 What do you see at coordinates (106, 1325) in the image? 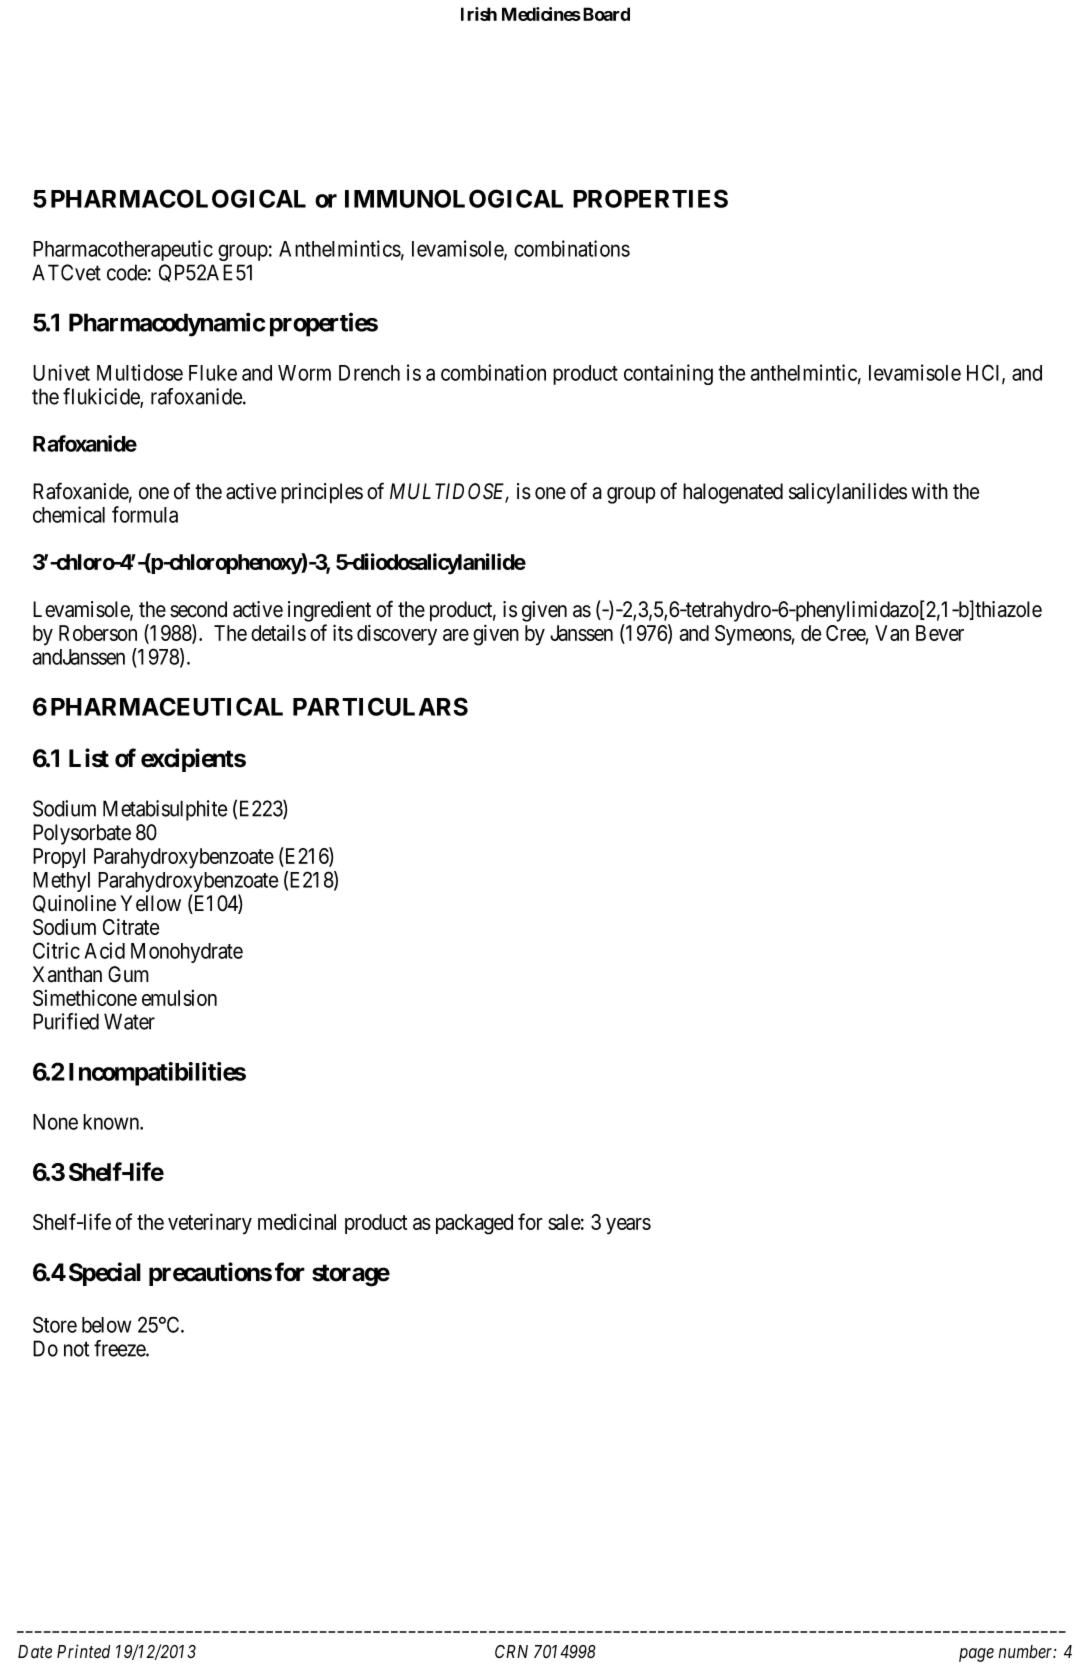
I see `below` at bounding box center [106, 1325].
